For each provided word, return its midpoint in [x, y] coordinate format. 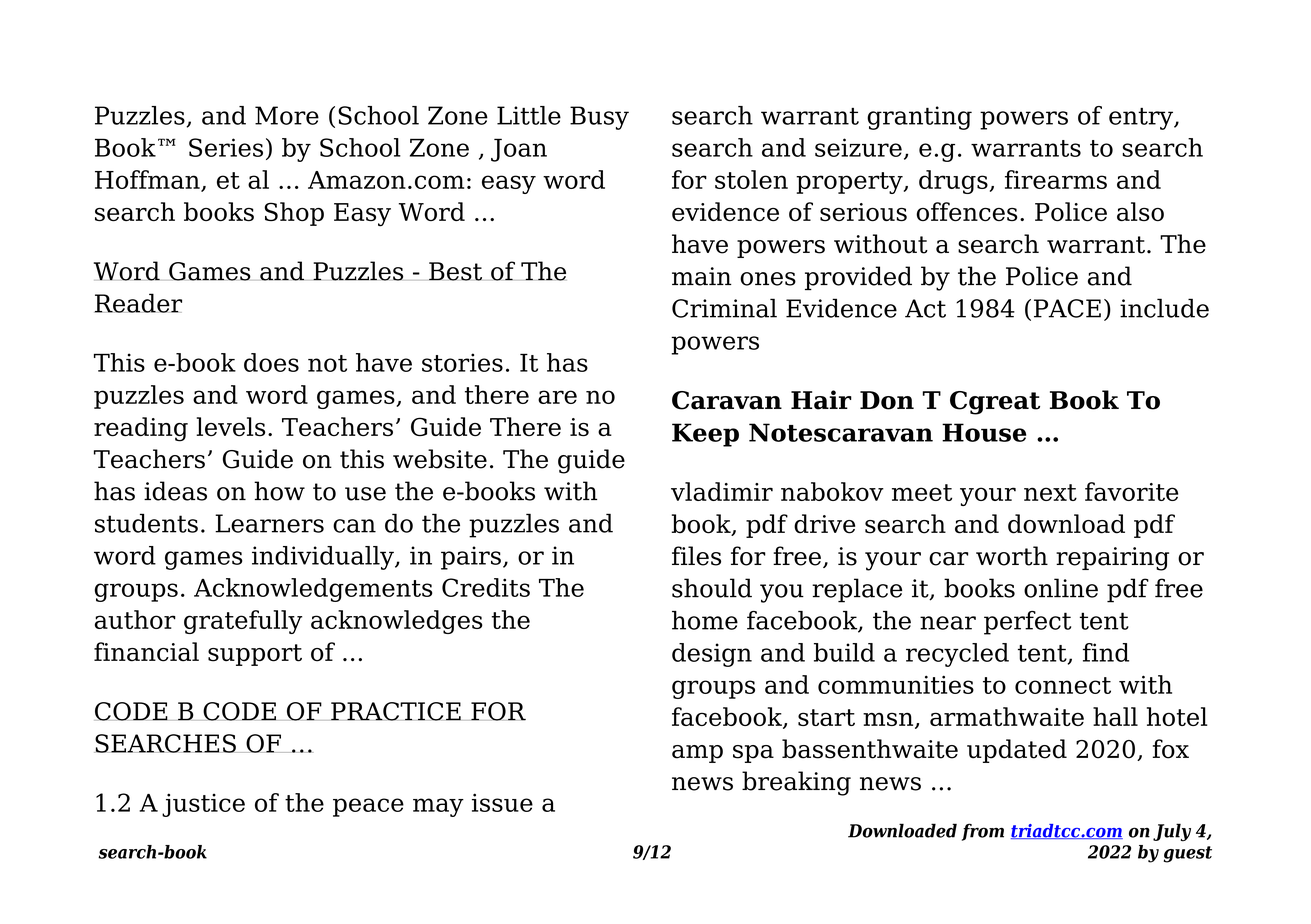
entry [1142, 119]
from [983, 832]
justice [203, 805]
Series [226, 147]
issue [502, 802]
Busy [599, 118]
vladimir [722, 491]
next [1050, 492]
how [279, 491]
